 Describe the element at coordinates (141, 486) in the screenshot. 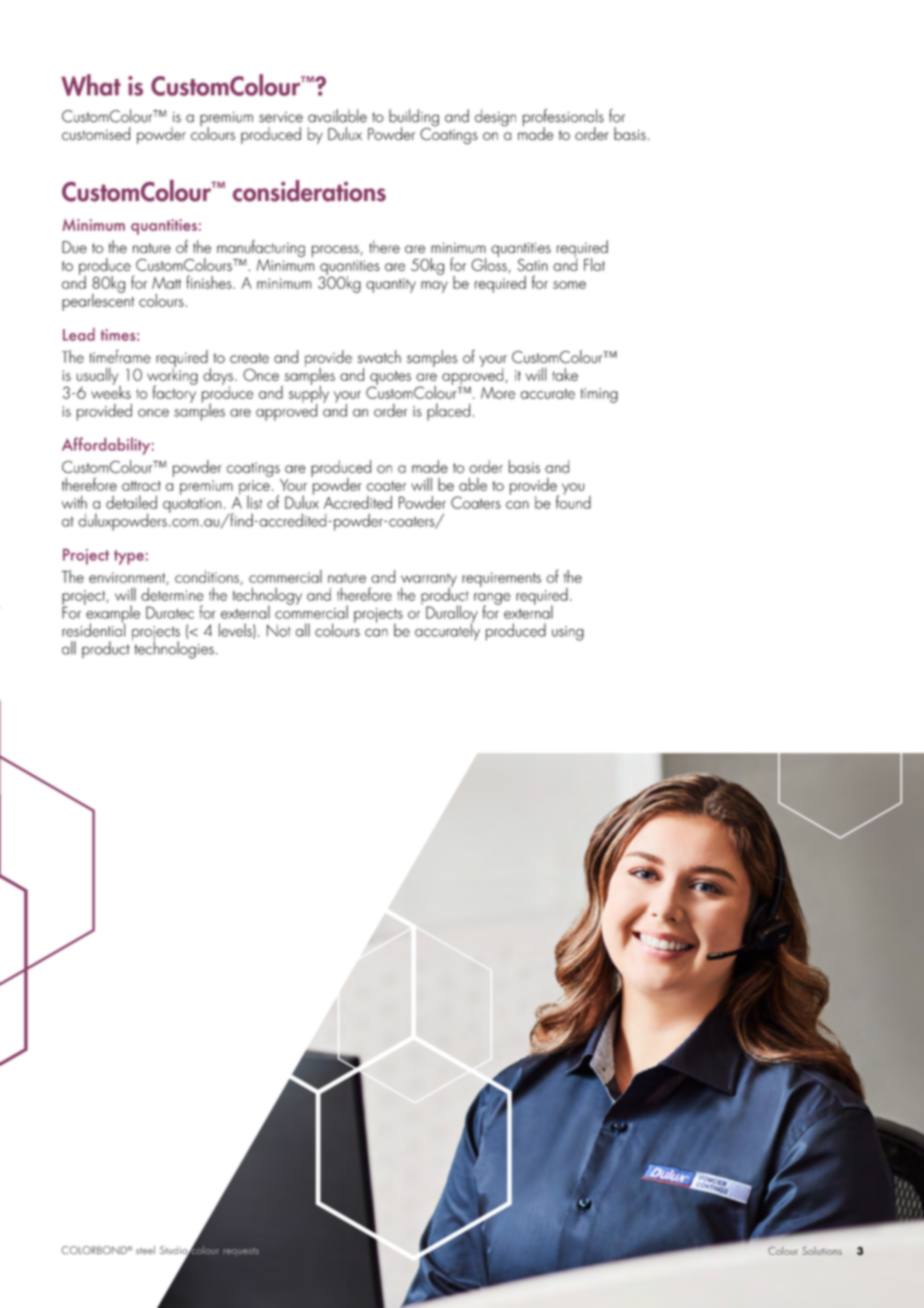

I see `attract` at that location.
